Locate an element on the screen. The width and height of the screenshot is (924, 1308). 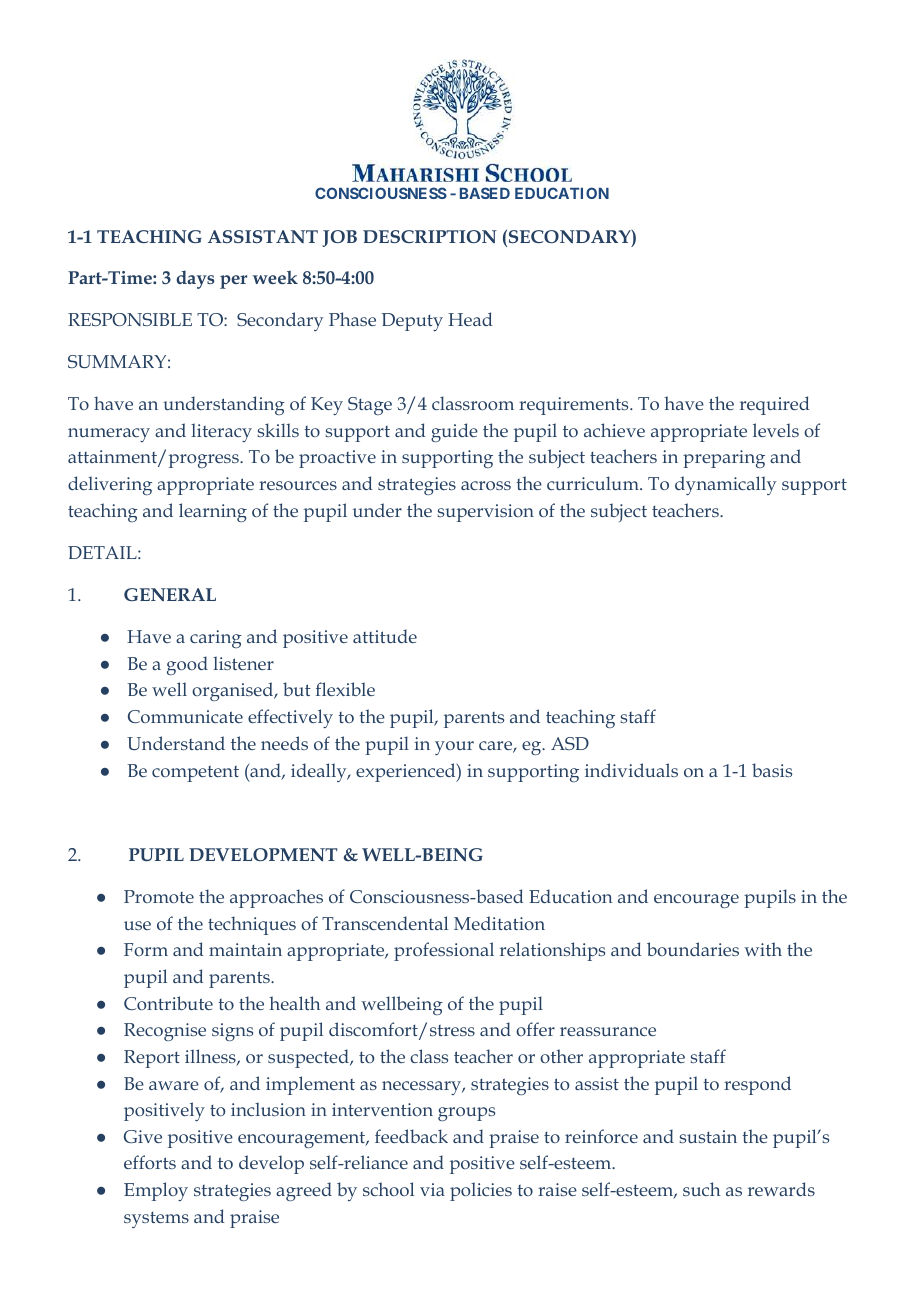
professional is located at coordinates (444, 951).
